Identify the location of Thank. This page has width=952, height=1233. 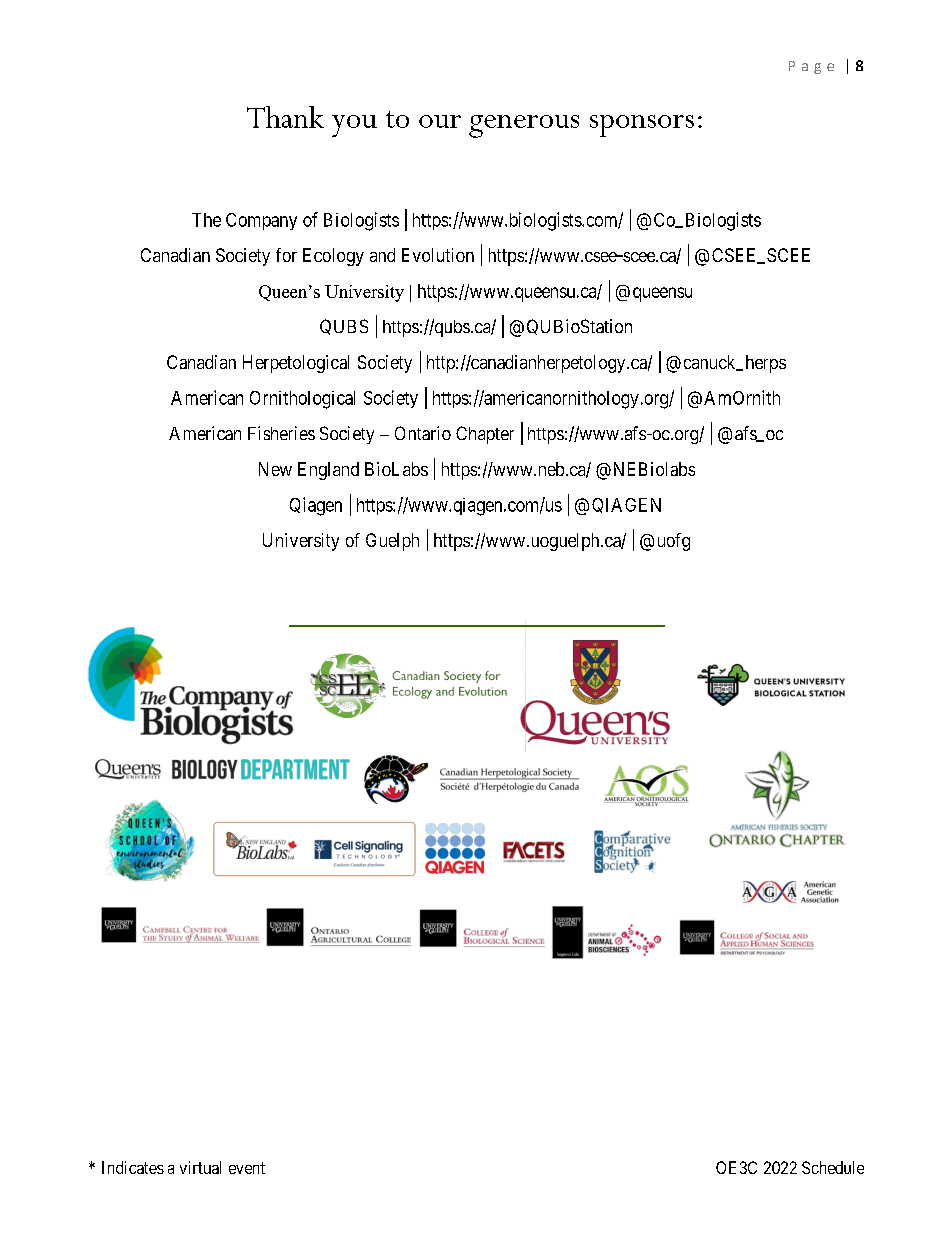
(285, 117).
